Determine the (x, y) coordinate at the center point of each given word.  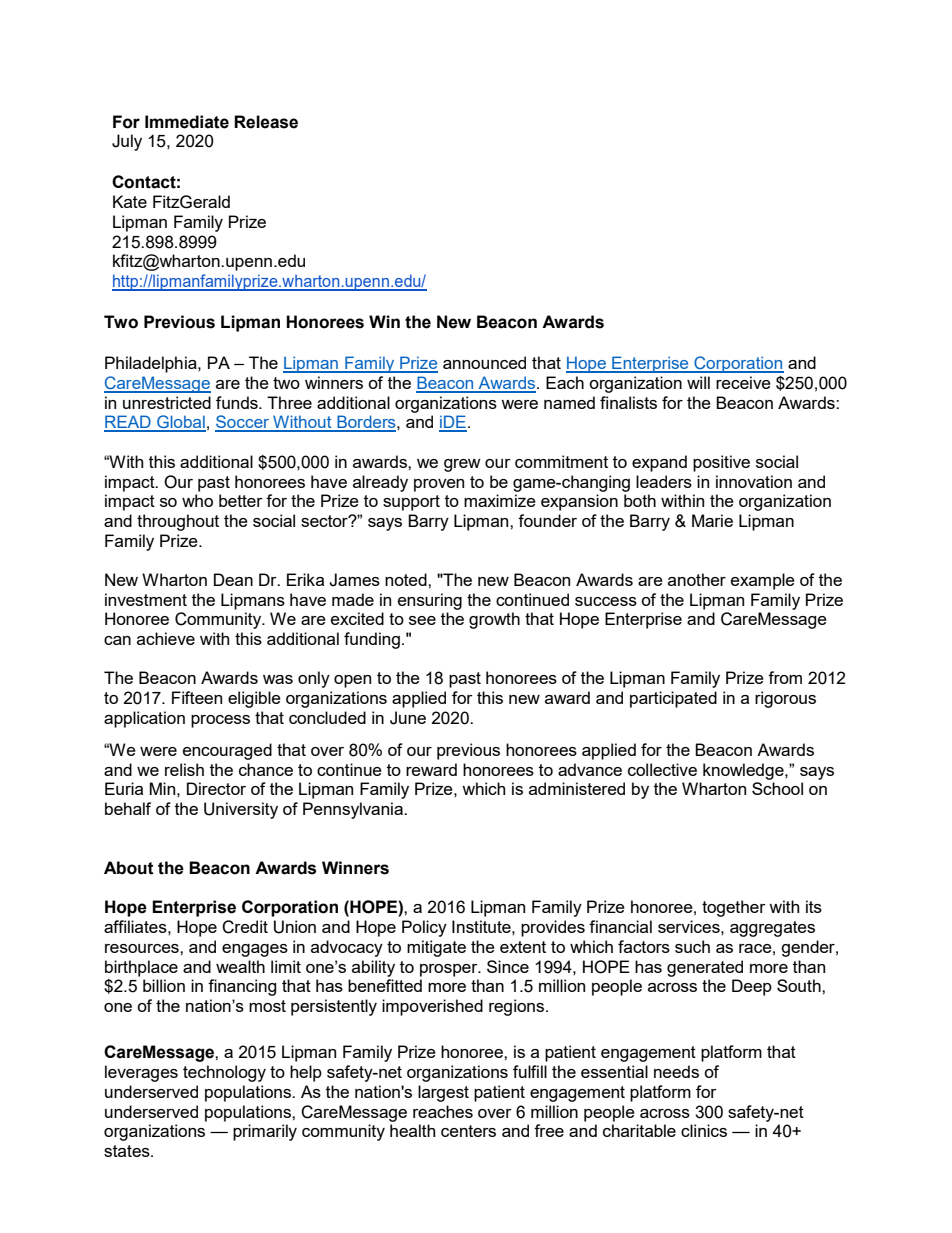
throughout (178, 522)
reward (431, 769)
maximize (500, 500)
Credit (245, 927)
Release (266, 122)
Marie (712, 520)
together (734, 908)
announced (484, 362)
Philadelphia (152, 364)
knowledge (744, 771)
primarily (265, 1132)
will (698, 382)
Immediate (187, 122)
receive (743, 382)
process (220, 721)
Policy (424, 928)
